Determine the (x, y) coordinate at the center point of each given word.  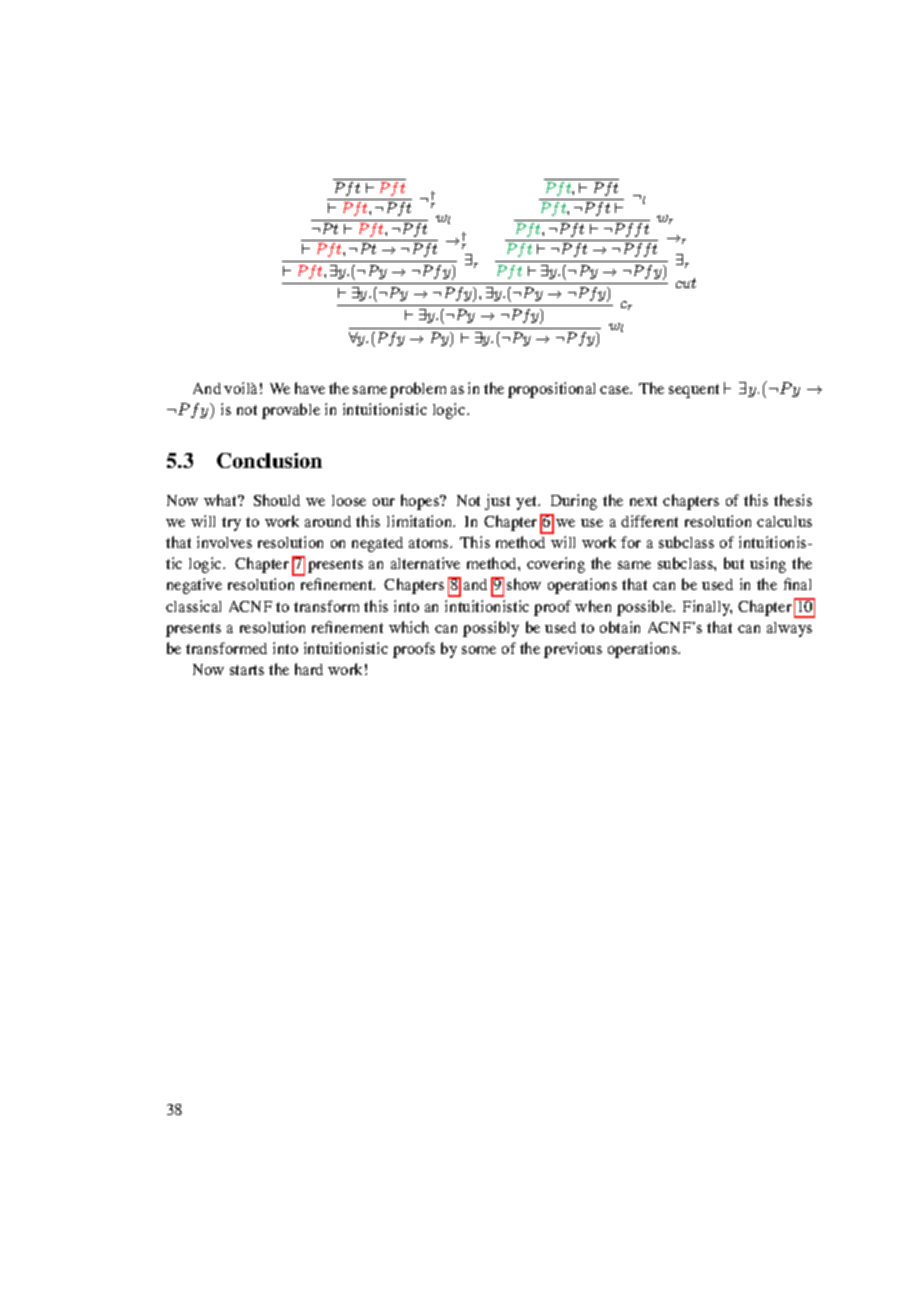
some (479, 650)
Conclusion (269, 460)
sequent (694, 391)
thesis (793, 500)
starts (247, 670)
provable (291, 411)
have (310, 388)
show (524, 584)
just (497, 502)
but (734, 563)
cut (686, 283)
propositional (551, 390)
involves (224, 542)
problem (418, 390)
